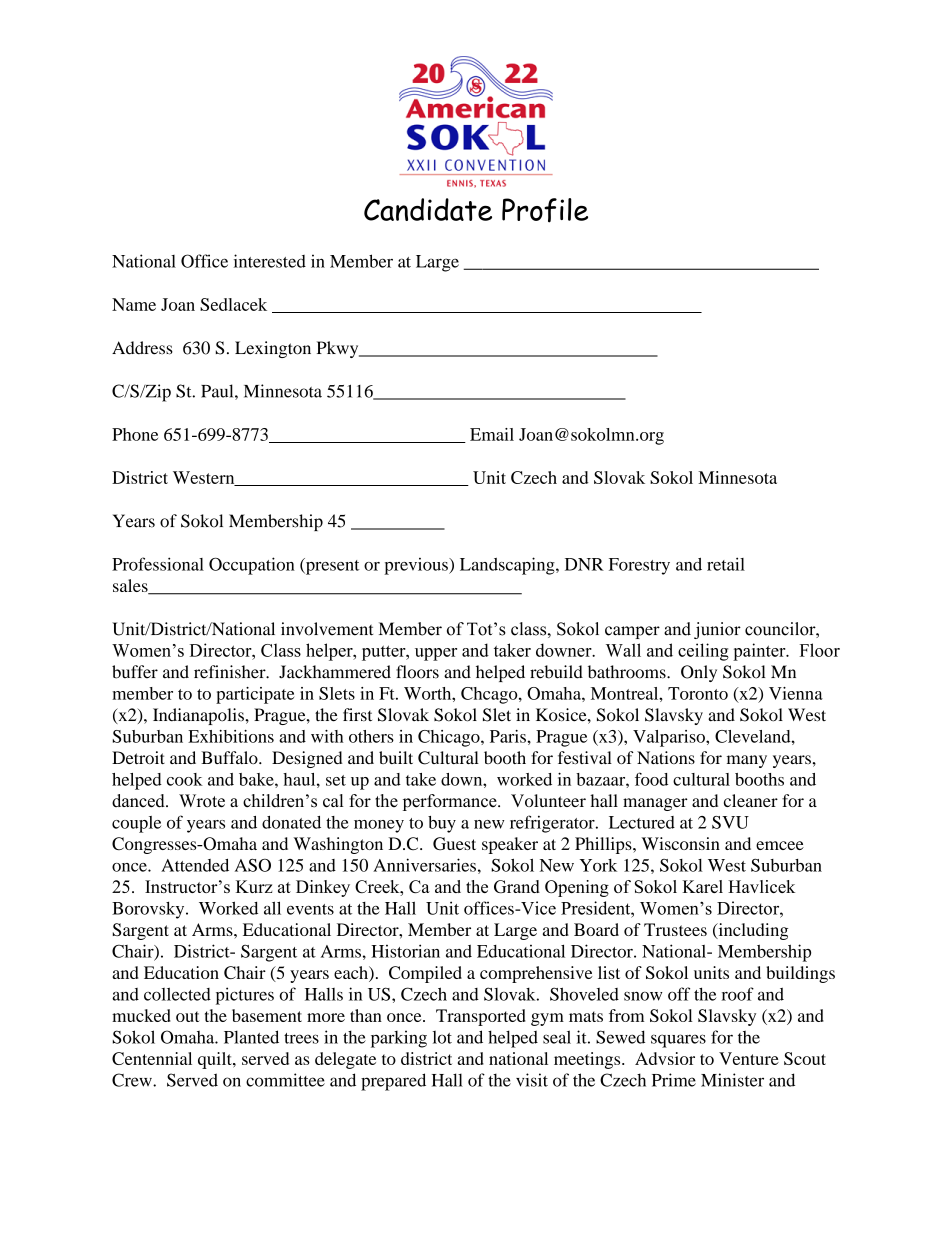 The image size is (952, 1233). Describe the element at coordinates (195, 865) in the image. I see `Attended` at that location.
